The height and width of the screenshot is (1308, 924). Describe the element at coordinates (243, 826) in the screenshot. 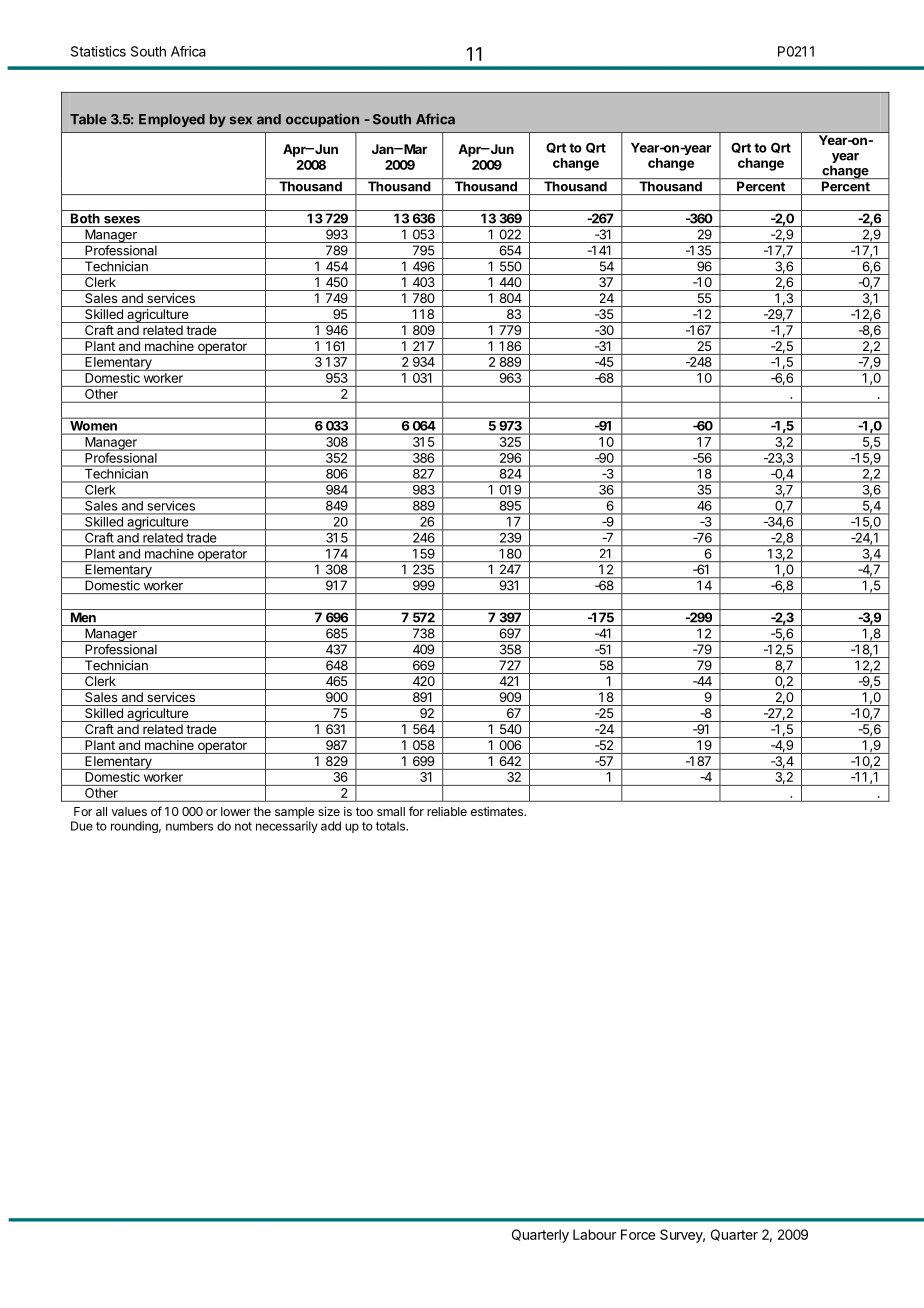

I see `not` at that location.
